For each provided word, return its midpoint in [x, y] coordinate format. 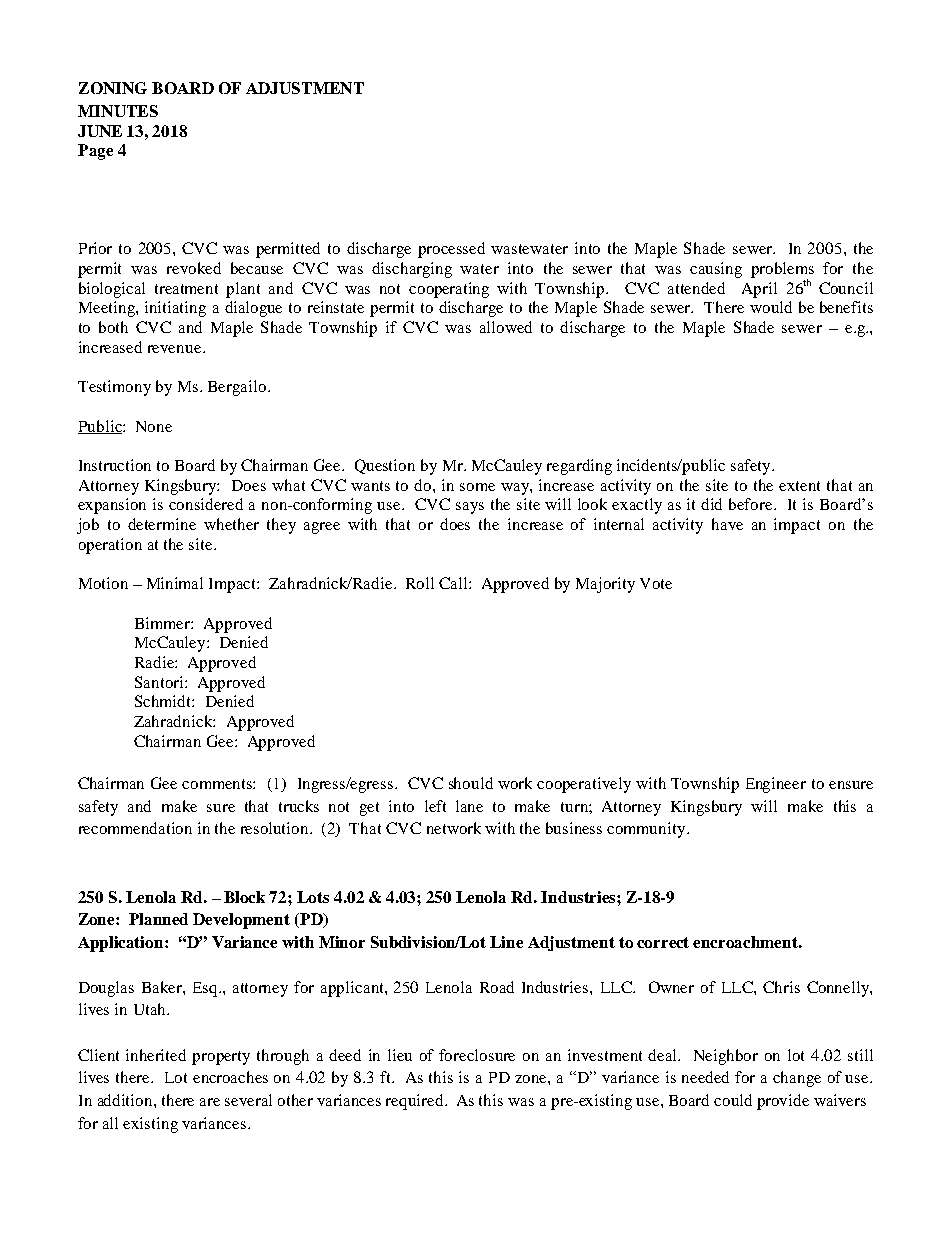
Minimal [175, 583]
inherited [156, 1055]
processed [451, 250]
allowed [506, 327]
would [771, 307]
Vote [656, 583]
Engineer [776, 785]
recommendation [135, 828]
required [416, 1102]
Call [454, 583]
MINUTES [118, 111]
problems [782, 271]
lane [469, 806]
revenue [176, 349]
